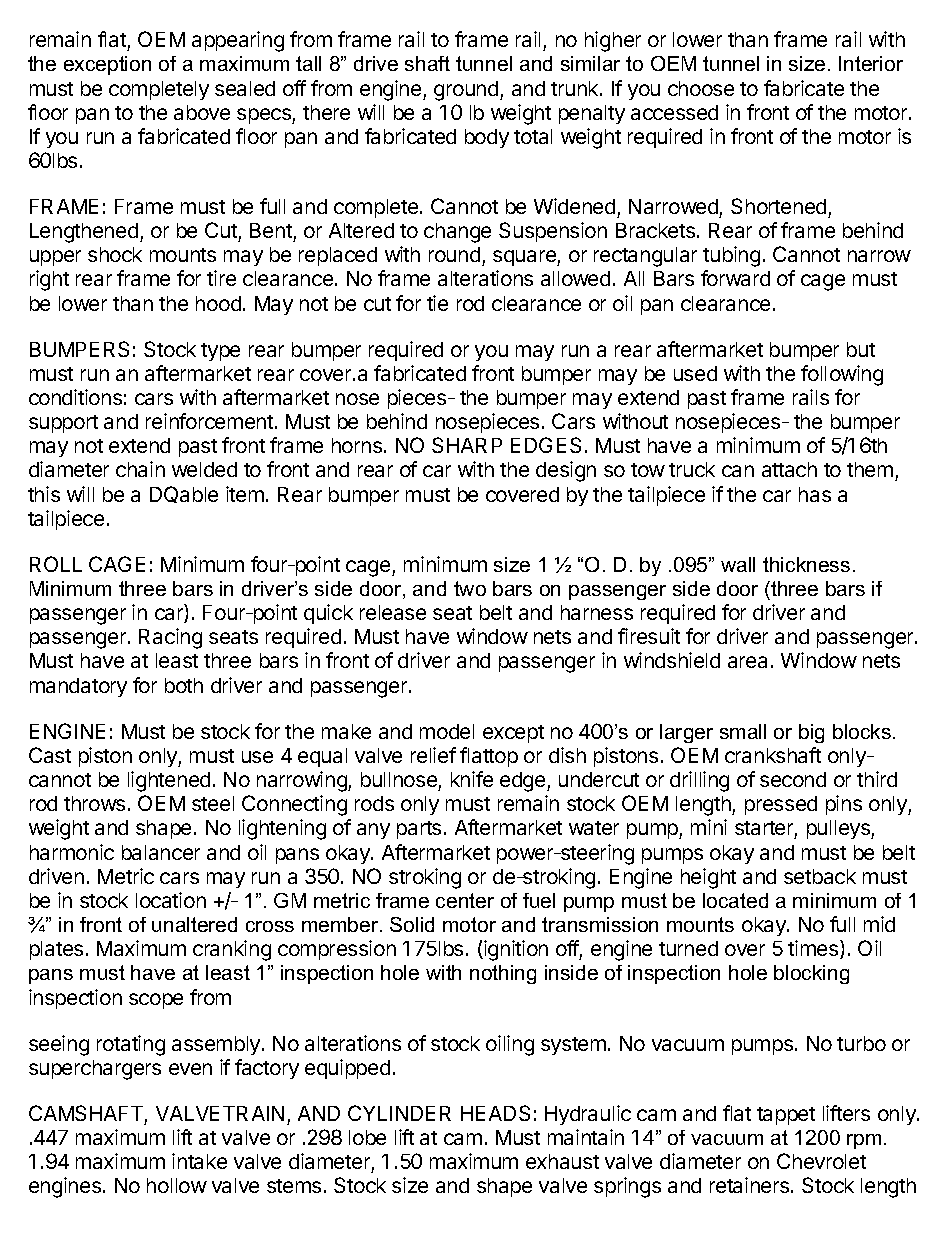 The height and width of the image is (1233, 952). What do you see at coordinates (171, 900) in the image?
I see `location` at bounding box center [171, 900].
